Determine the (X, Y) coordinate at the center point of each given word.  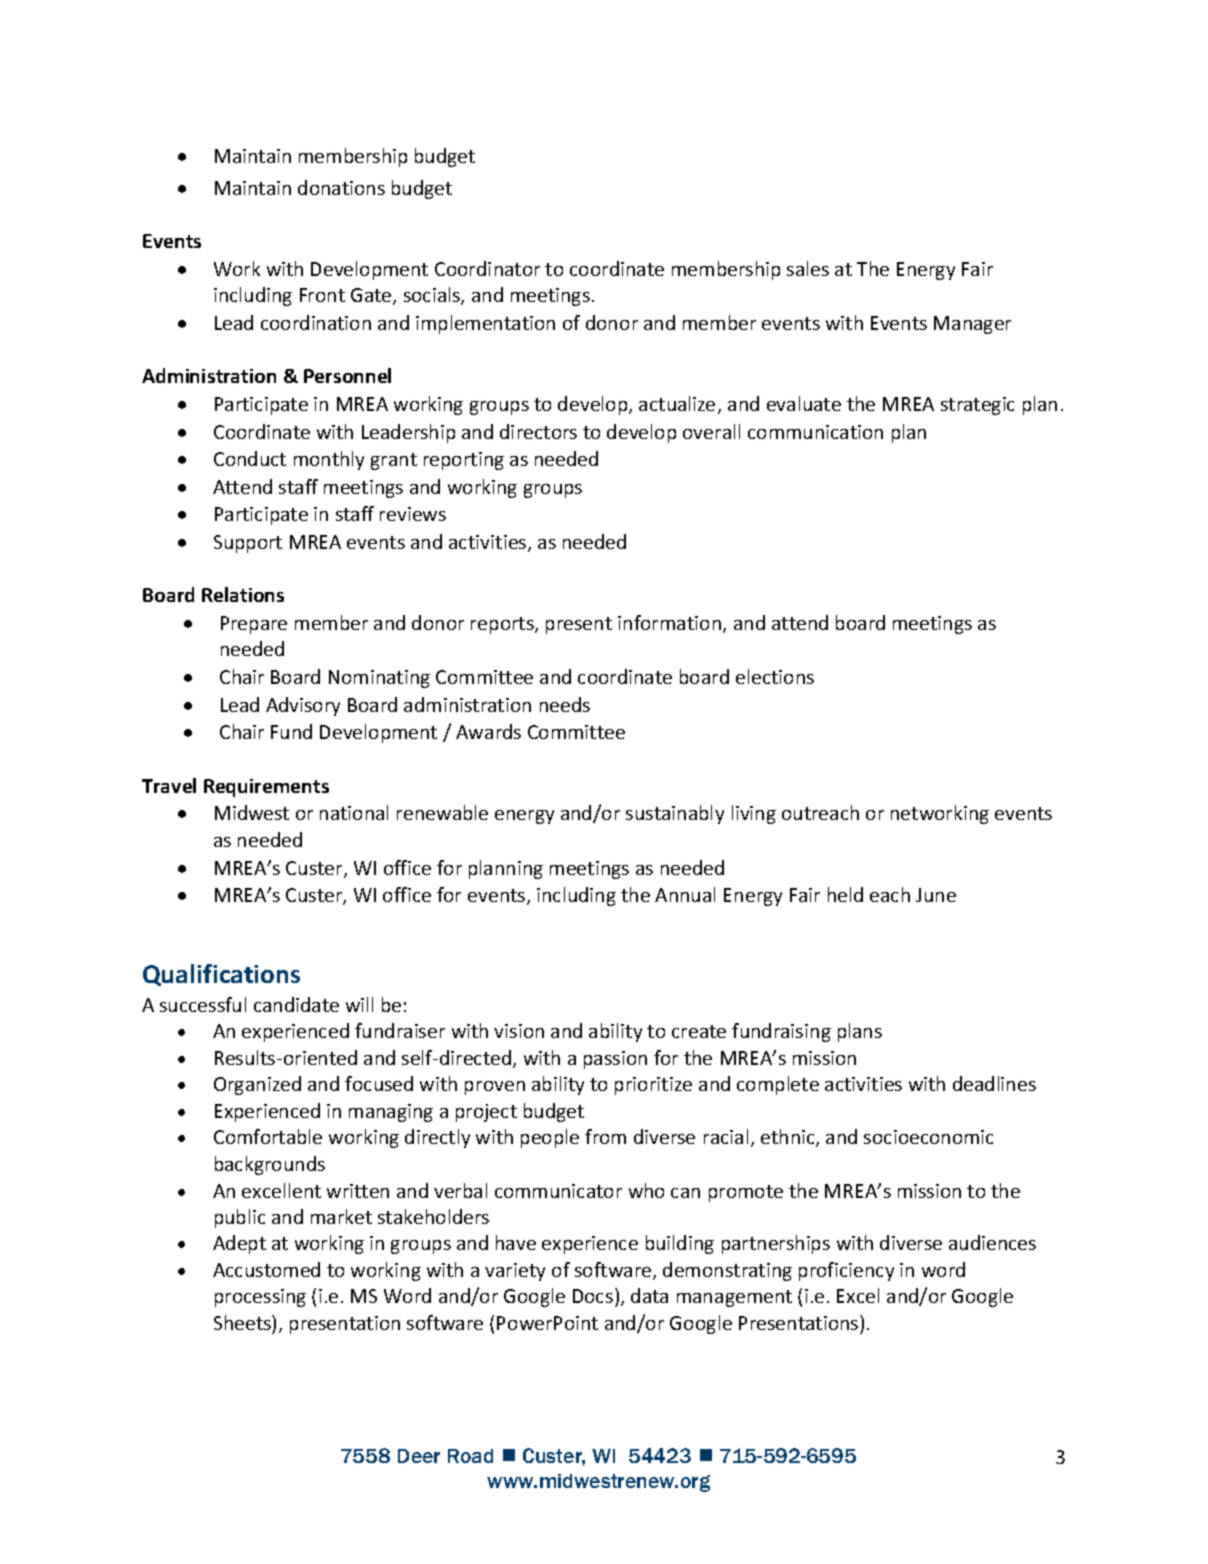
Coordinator (487, 268)
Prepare (254, 625)
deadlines (994, 1083)
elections (775, 676)
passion (615, 1060)
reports (503, 625)
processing (260, 1298)
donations (341, 187)
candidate (296, 1004)
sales (808, 268)
